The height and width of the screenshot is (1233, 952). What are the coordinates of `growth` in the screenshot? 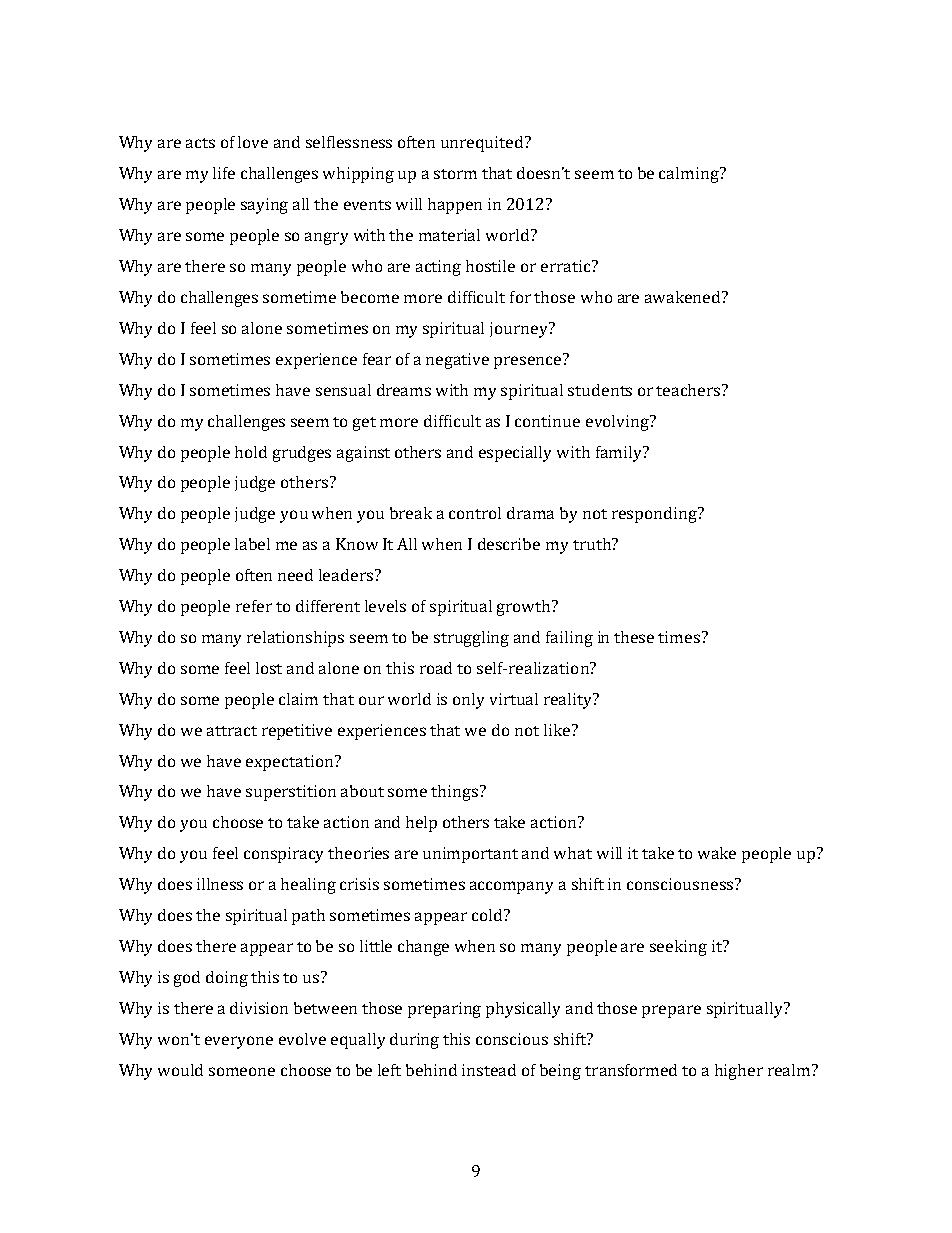 It's located at (525, 608).
